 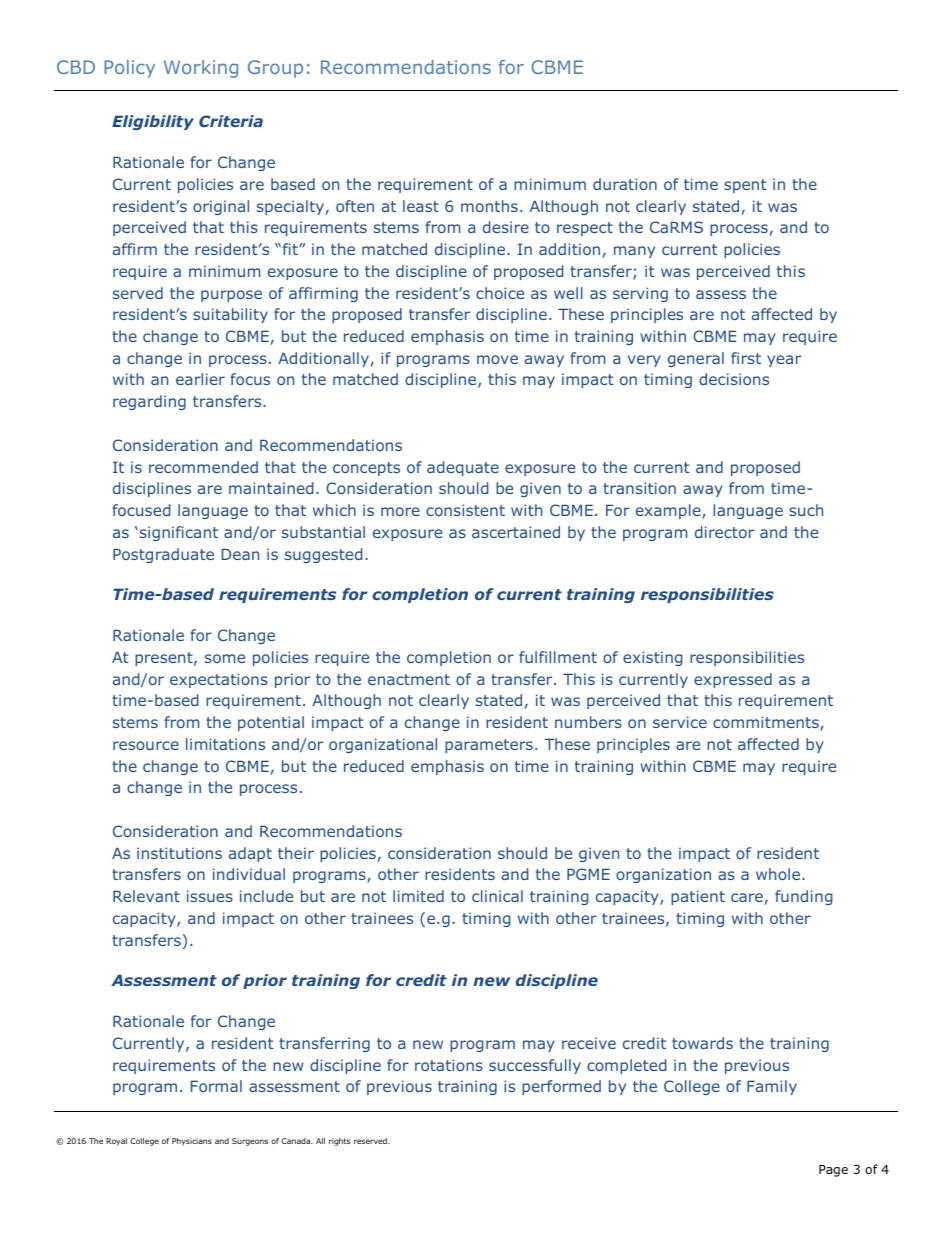 What do you see at coordinates (463, 468) in the page?
I see `adequate` at bounding box center [463, 468].
